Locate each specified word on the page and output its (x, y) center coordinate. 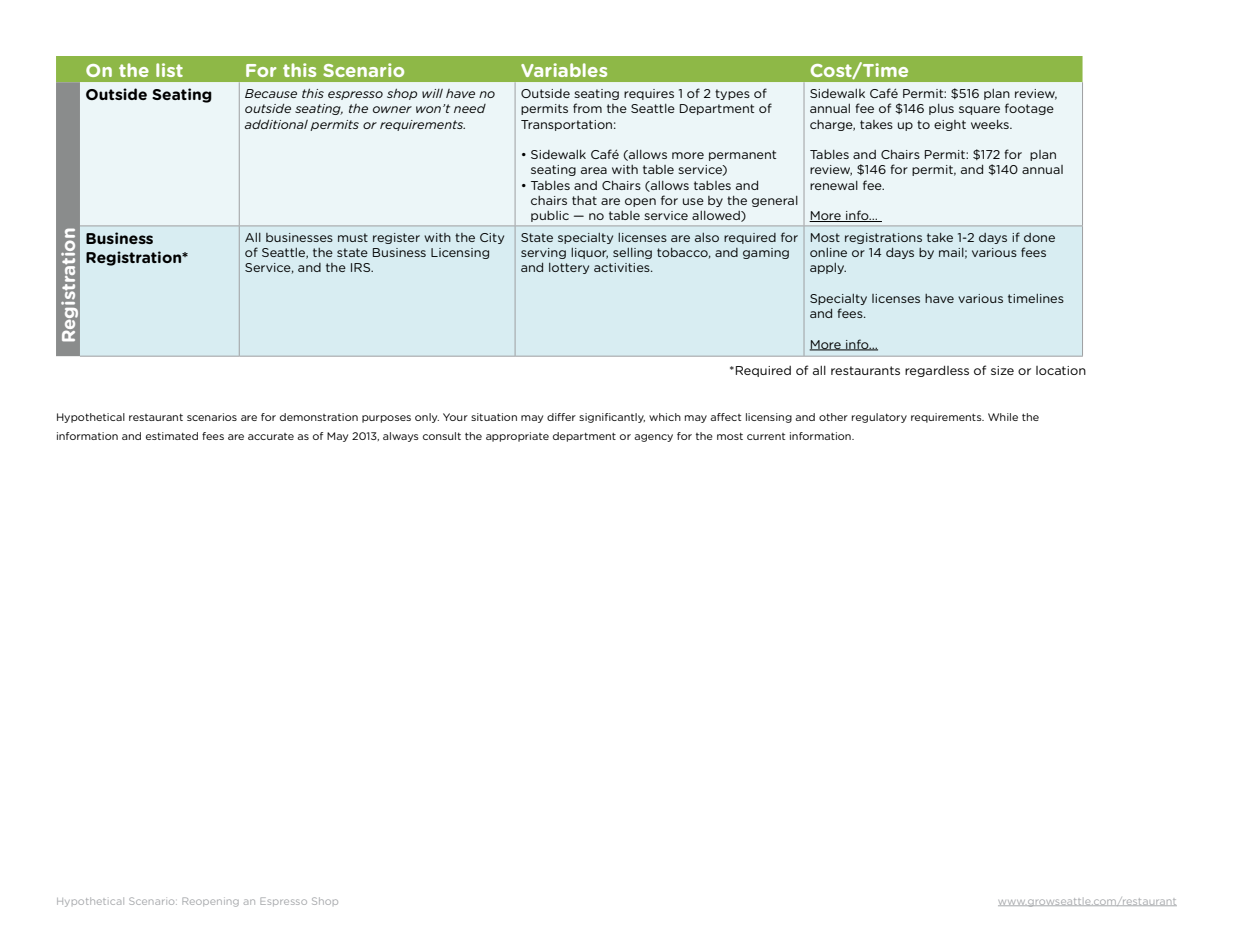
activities (623, 267)
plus (941, 109)
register (396, 238)
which (665, 417)
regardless (937, 371)
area (594, 170)
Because (271, 93)
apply (828, 268)
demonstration (319, 417)
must (353, 237)
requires (649, 94)
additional (276, 124)
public (550, 216)
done (1039, 237)
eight (950, 125)
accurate (271, 436)
